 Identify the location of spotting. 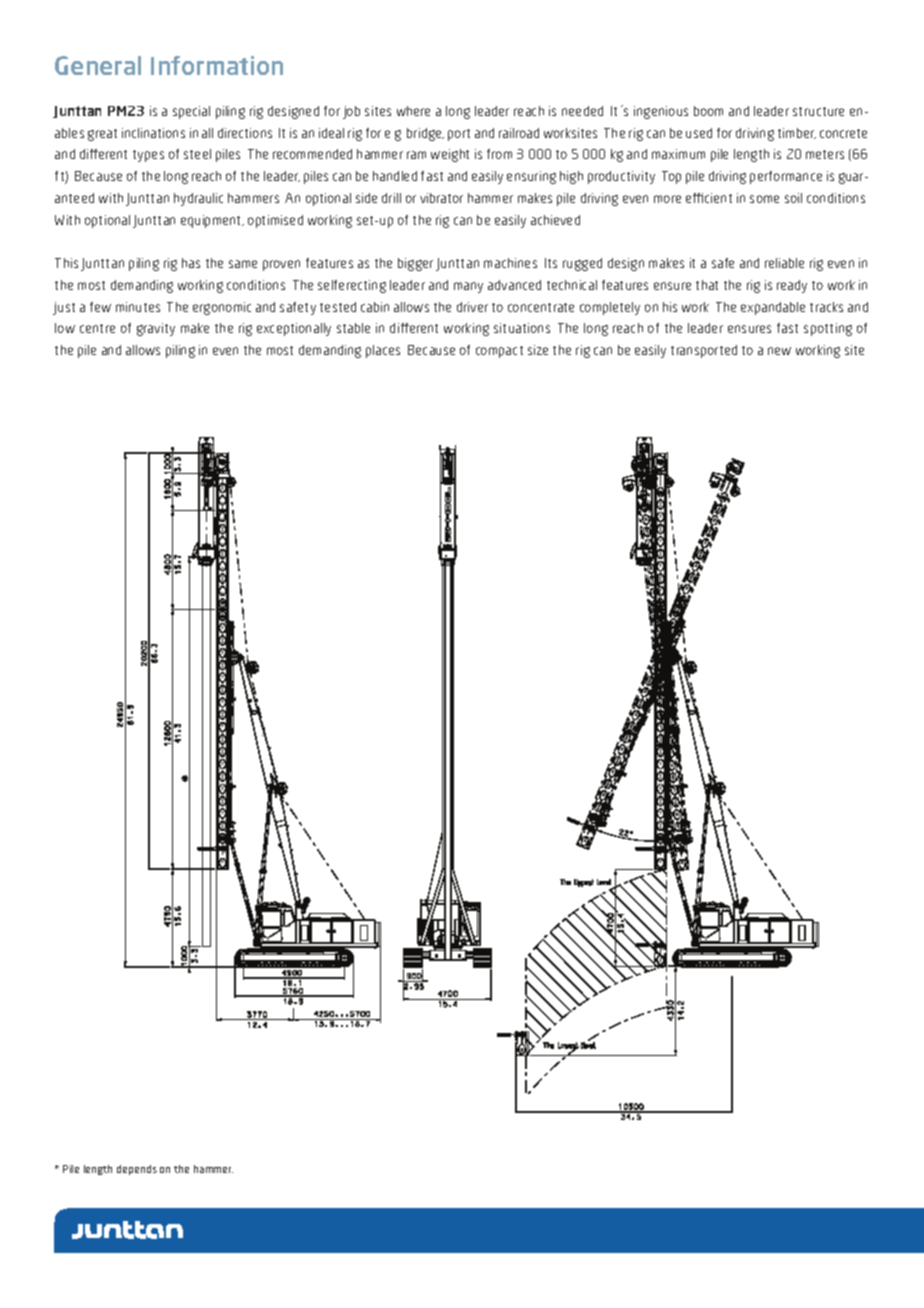
(828, 329).
